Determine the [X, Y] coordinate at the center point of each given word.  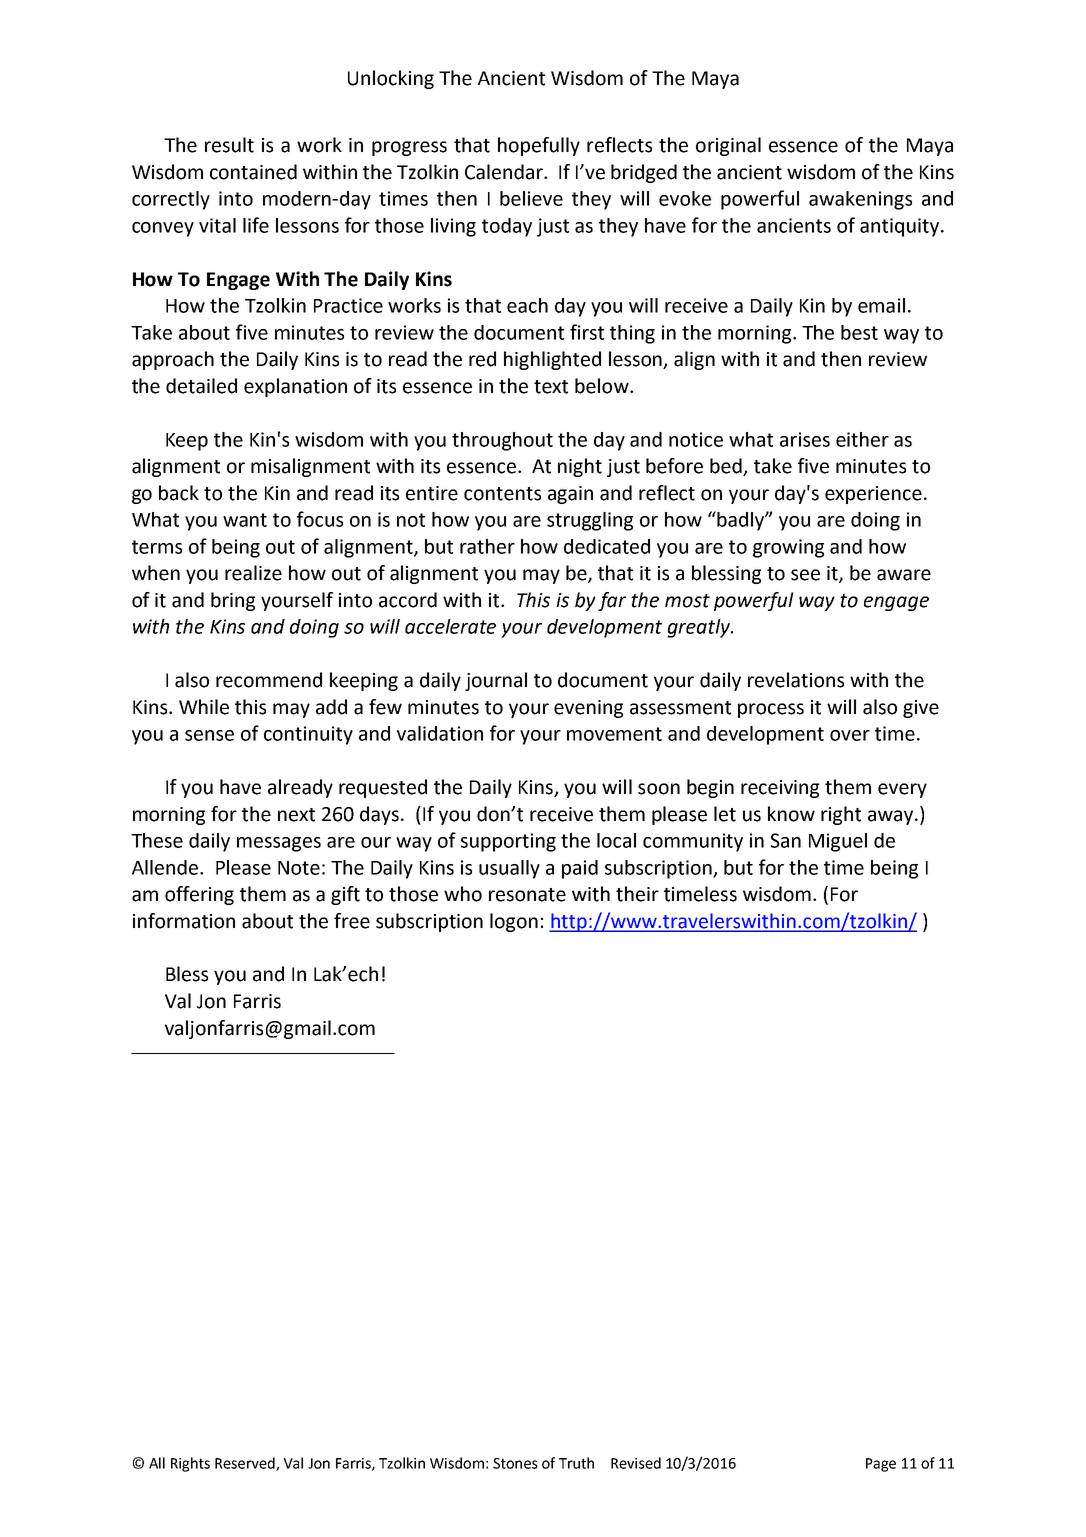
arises [805, 439]
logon [514, 922]
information [184, 921]
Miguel [838, 842]
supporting [508, 842]
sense [209, 735]
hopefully [539, 146]
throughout [502, 441]
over [850, 735]
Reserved [246, 1464]
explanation [295, 387]
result [229, 145]
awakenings [860, 200]
